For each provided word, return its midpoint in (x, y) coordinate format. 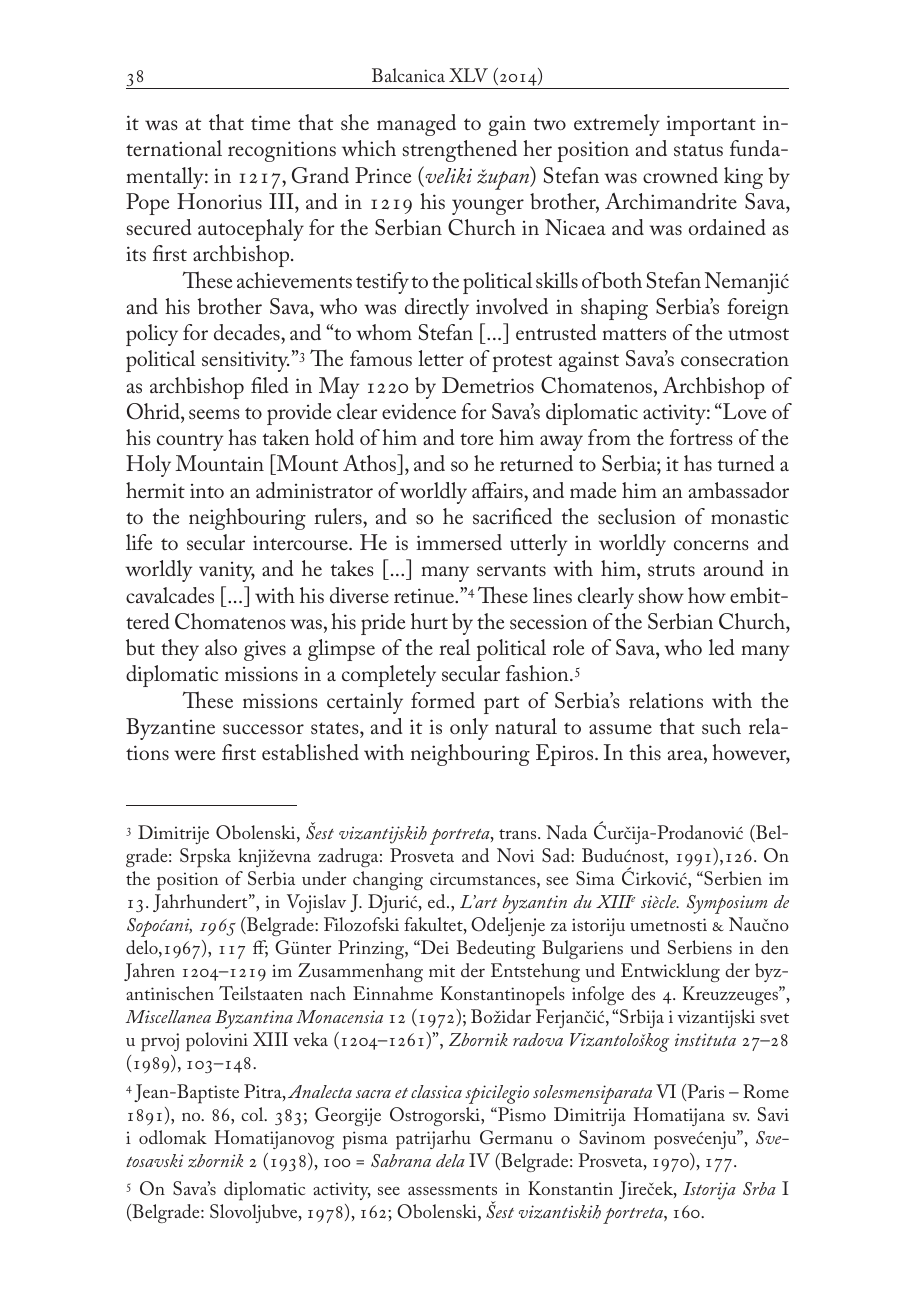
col (253, 1114)
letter (441, 358)
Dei (434, 947)
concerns (711, 545)
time (270, 122)
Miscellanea (168, 1016)
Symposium (727, 904)
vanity (227, 572)
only (469, 729)
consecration (735, 359)
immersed (459, 542)
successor (263, 729)
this (645, 752)
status (698, 150)
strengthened (459, 151)
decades (248, 332)
